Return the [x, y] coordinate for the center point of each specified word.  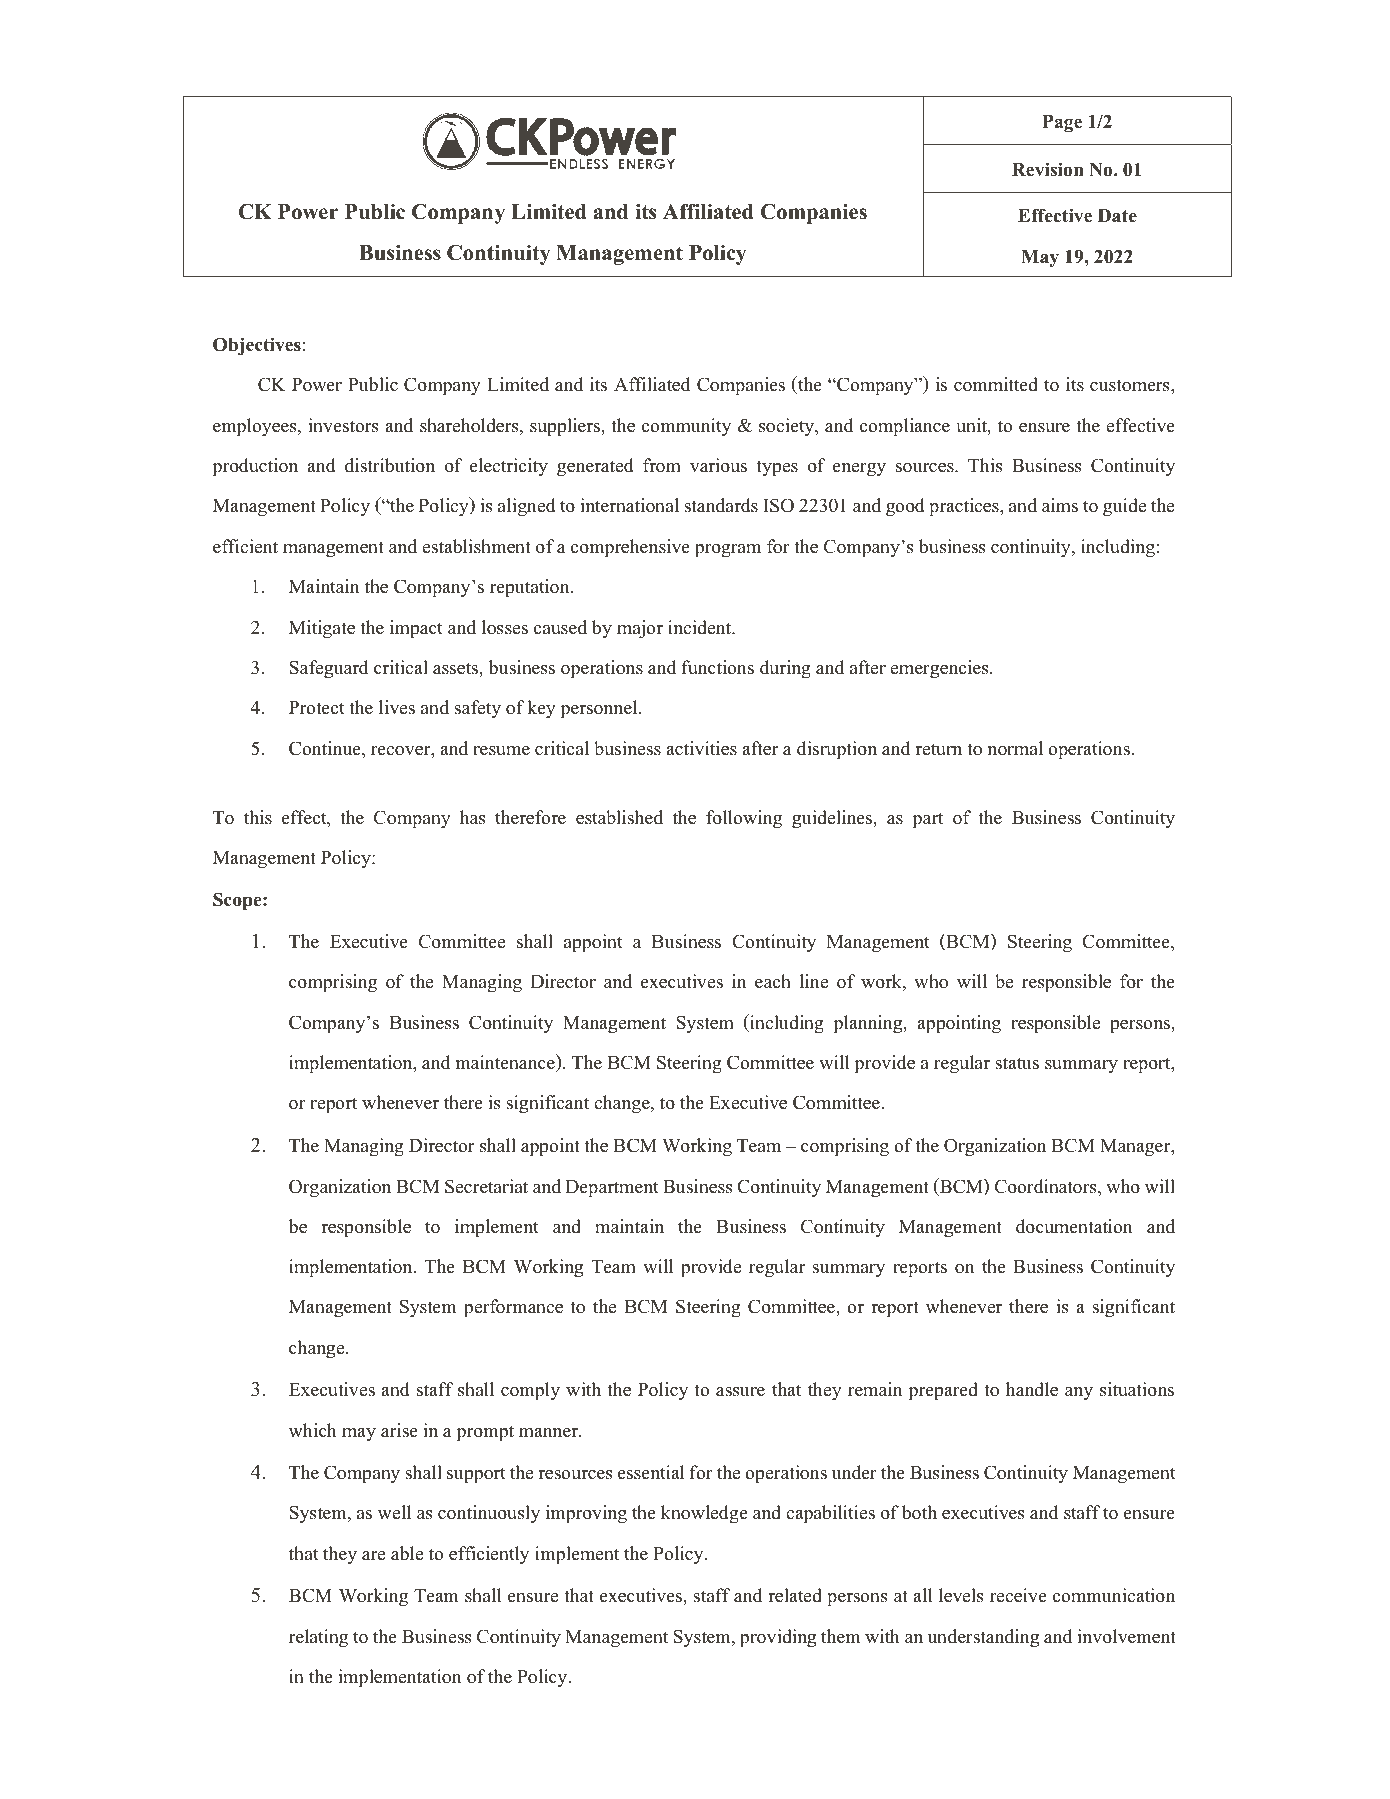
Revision [1048, 169]
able [407, 1553]
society [787, 427]
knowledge [704, 1514]
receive [1018, 1595]
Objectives [257, 346]
